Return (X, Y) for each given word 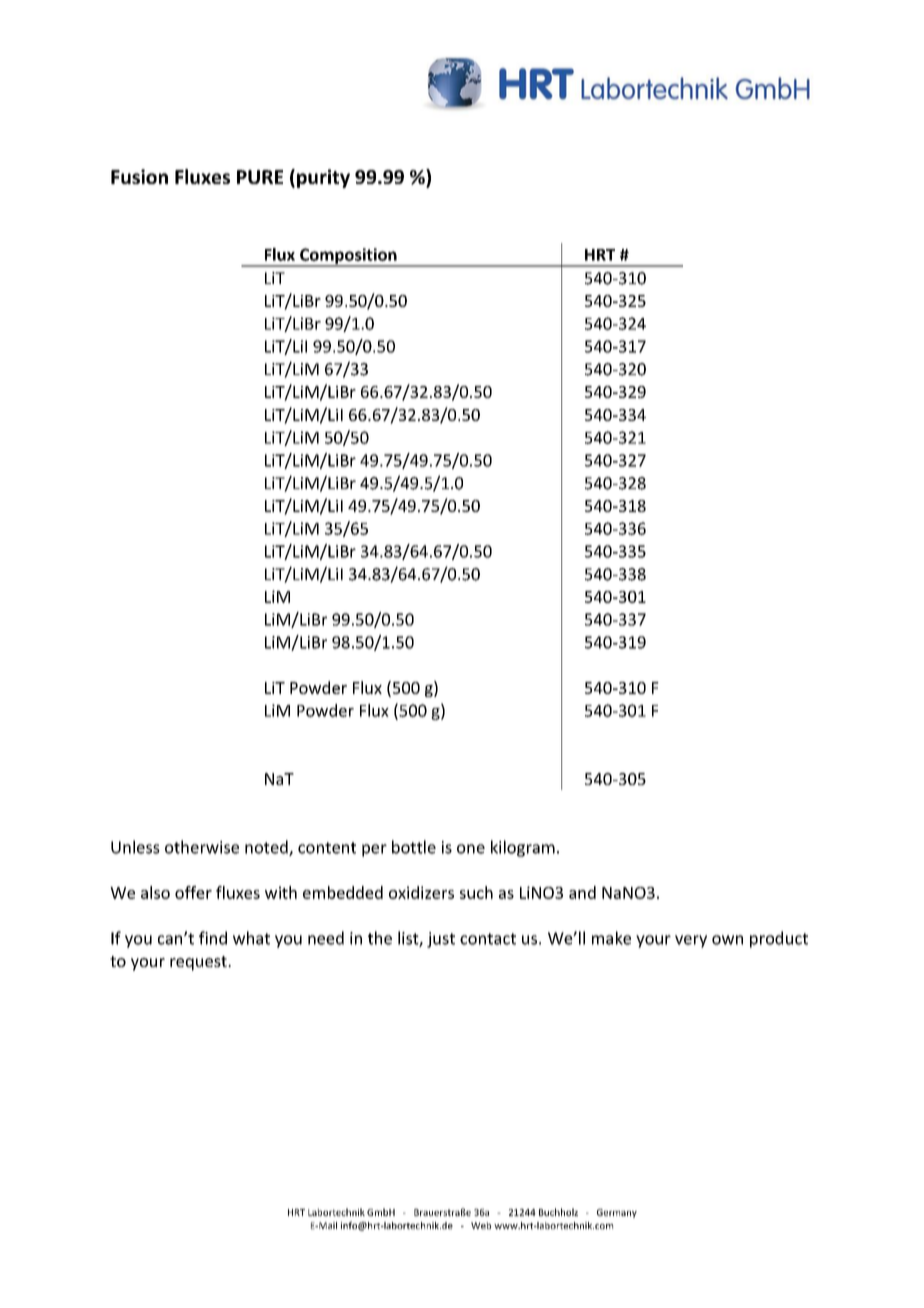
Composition (348, 257)
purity (323, 178)
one (471, 849)
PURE (260, 177)
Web (481, 1225)
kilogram (523, 848)
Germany (617, 1213)
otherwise (202, 847)
